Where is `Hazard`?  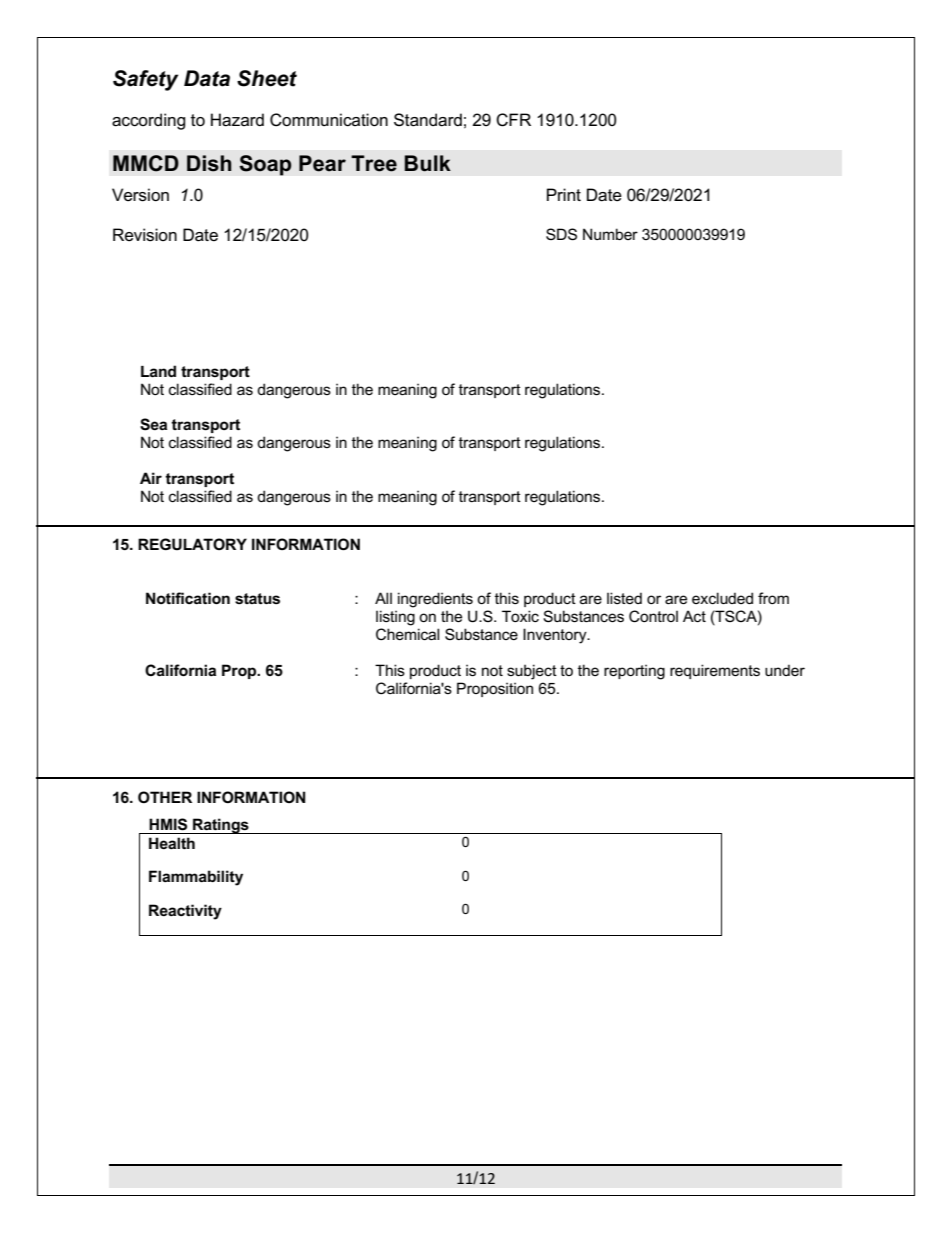 Hazard is located at coordinates (237, 120).
